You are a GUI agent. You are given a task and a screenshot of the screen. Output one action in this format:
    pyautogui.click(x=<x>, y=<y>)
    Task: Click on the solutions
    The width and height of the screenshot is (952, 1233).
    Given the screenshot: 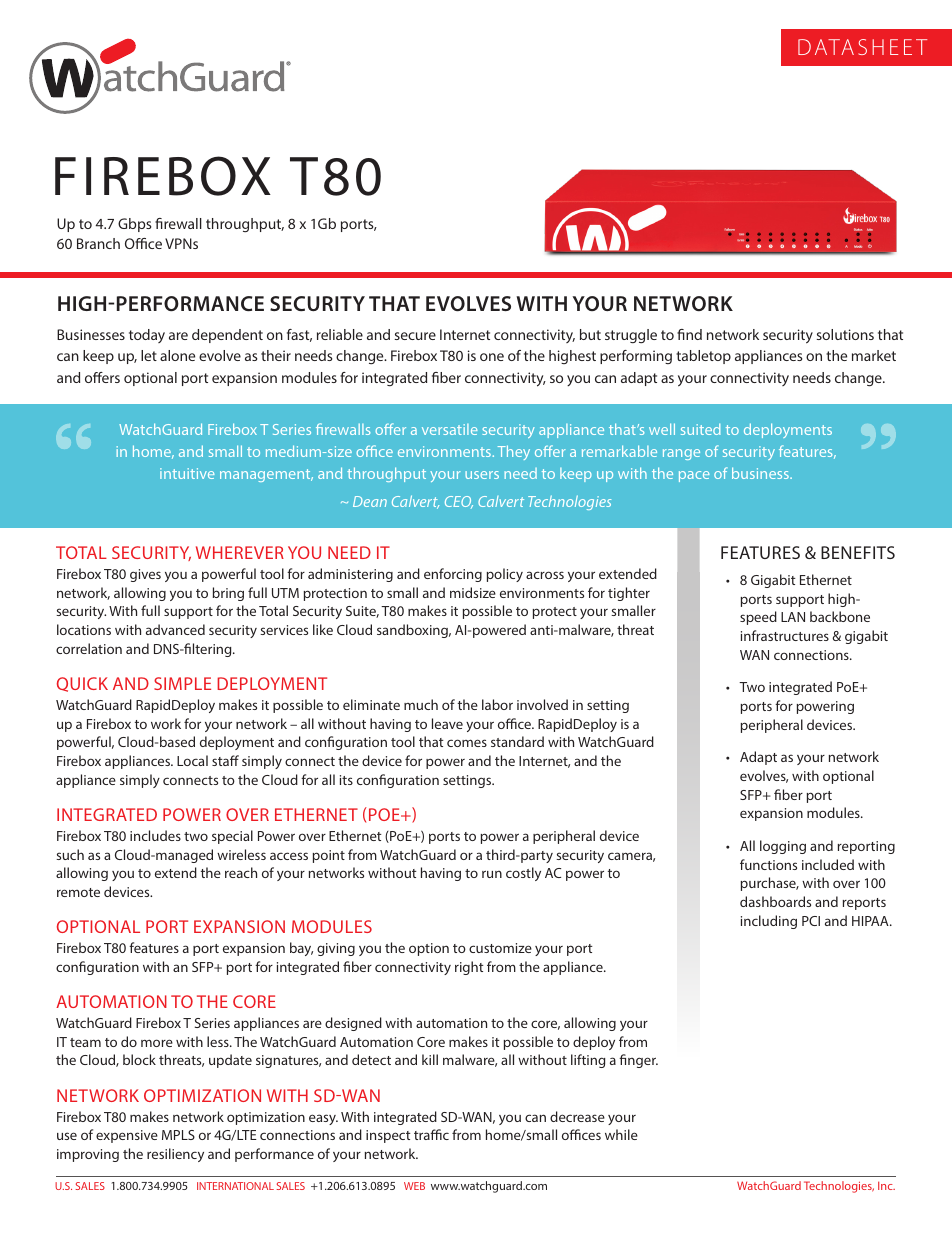 What is the action you would take?
    pyautogui.click(x=845, y=334)
